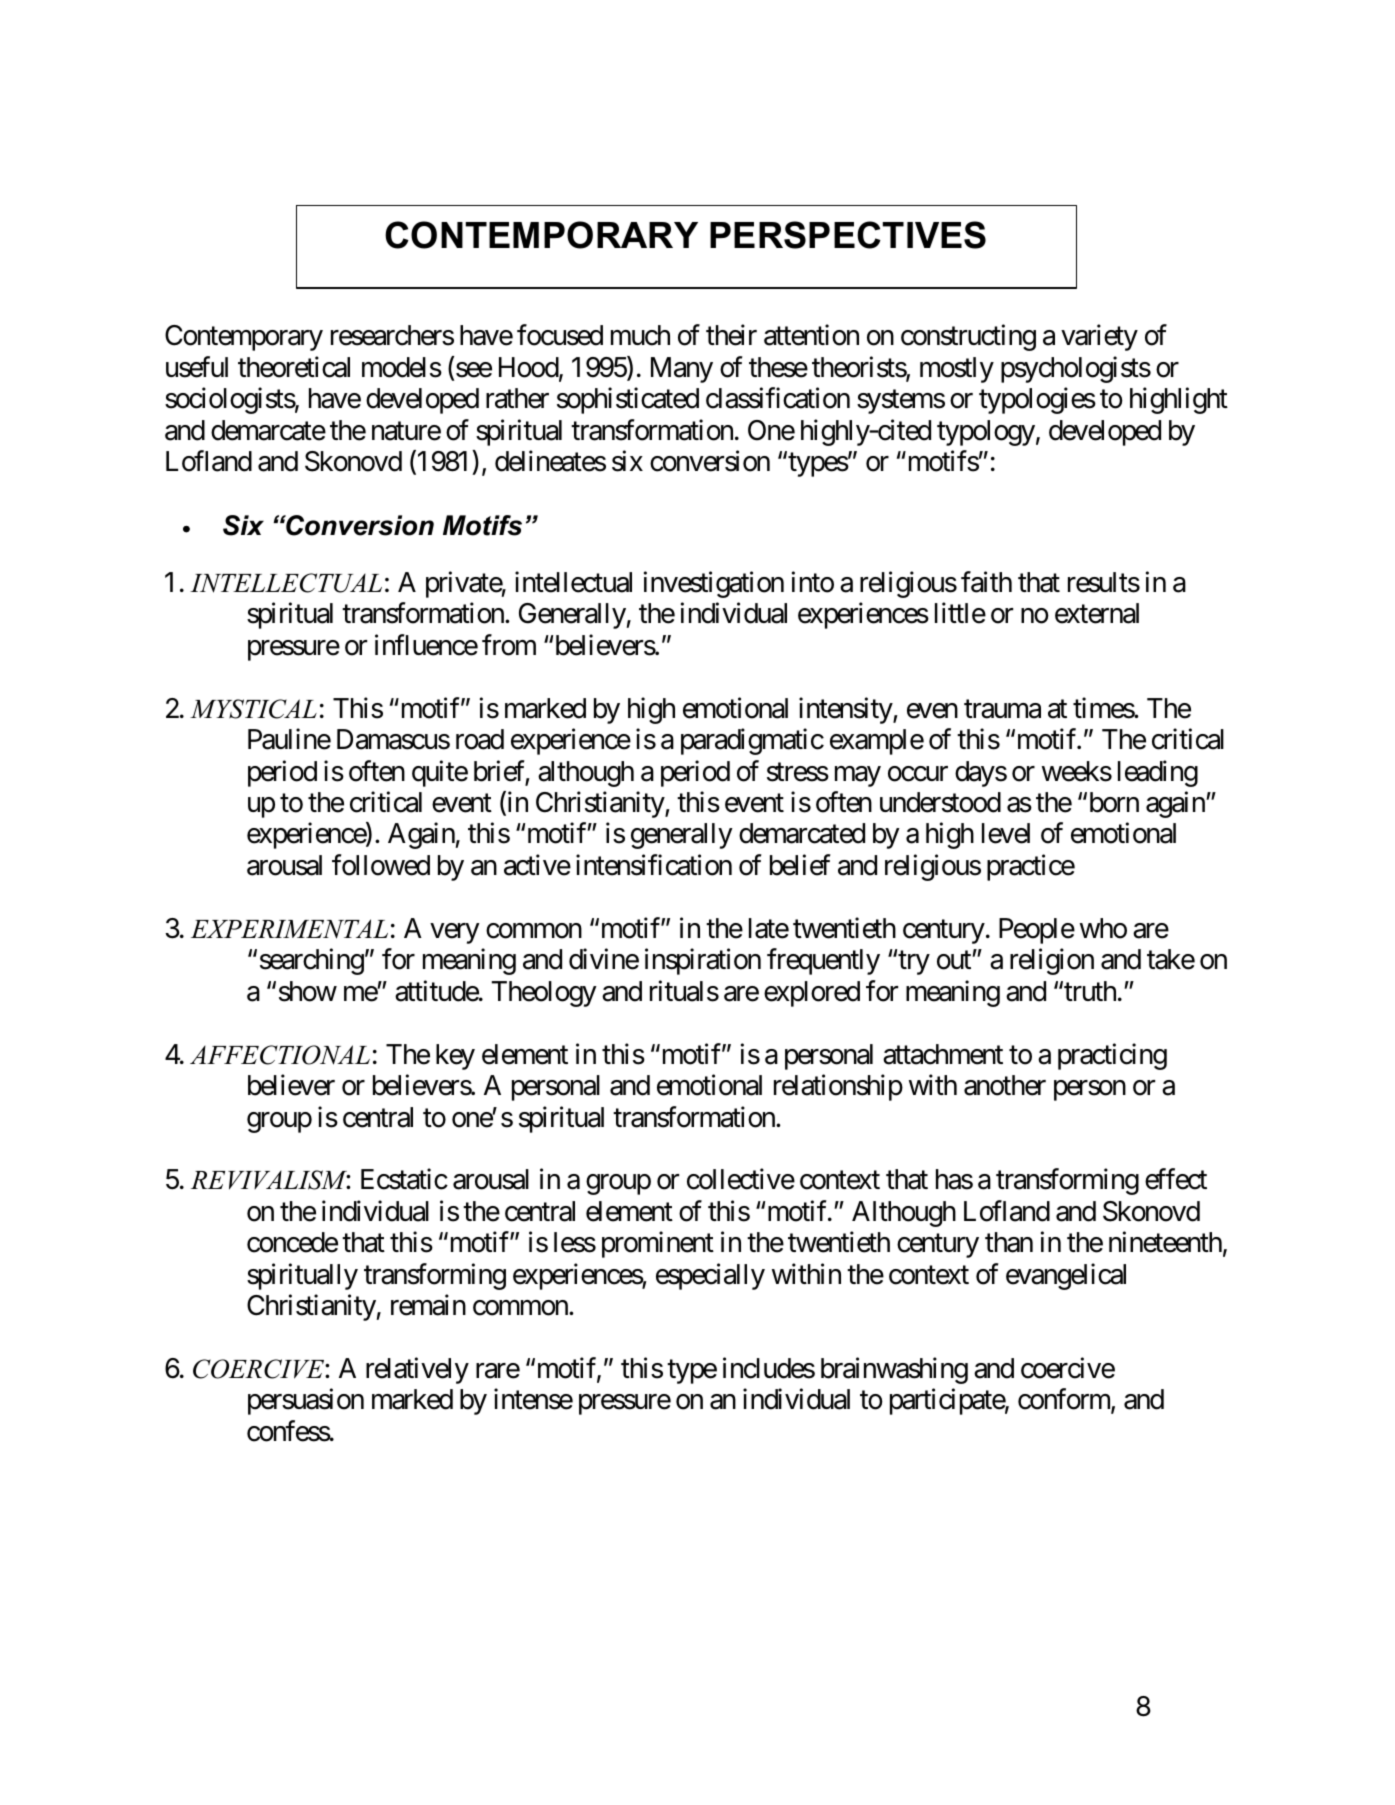 The width and height of the page is (1395, 1805). What do you see at coordinates (253, 709) in the page?
I see `MYSTICAL` at bounding box center [253, 709].
